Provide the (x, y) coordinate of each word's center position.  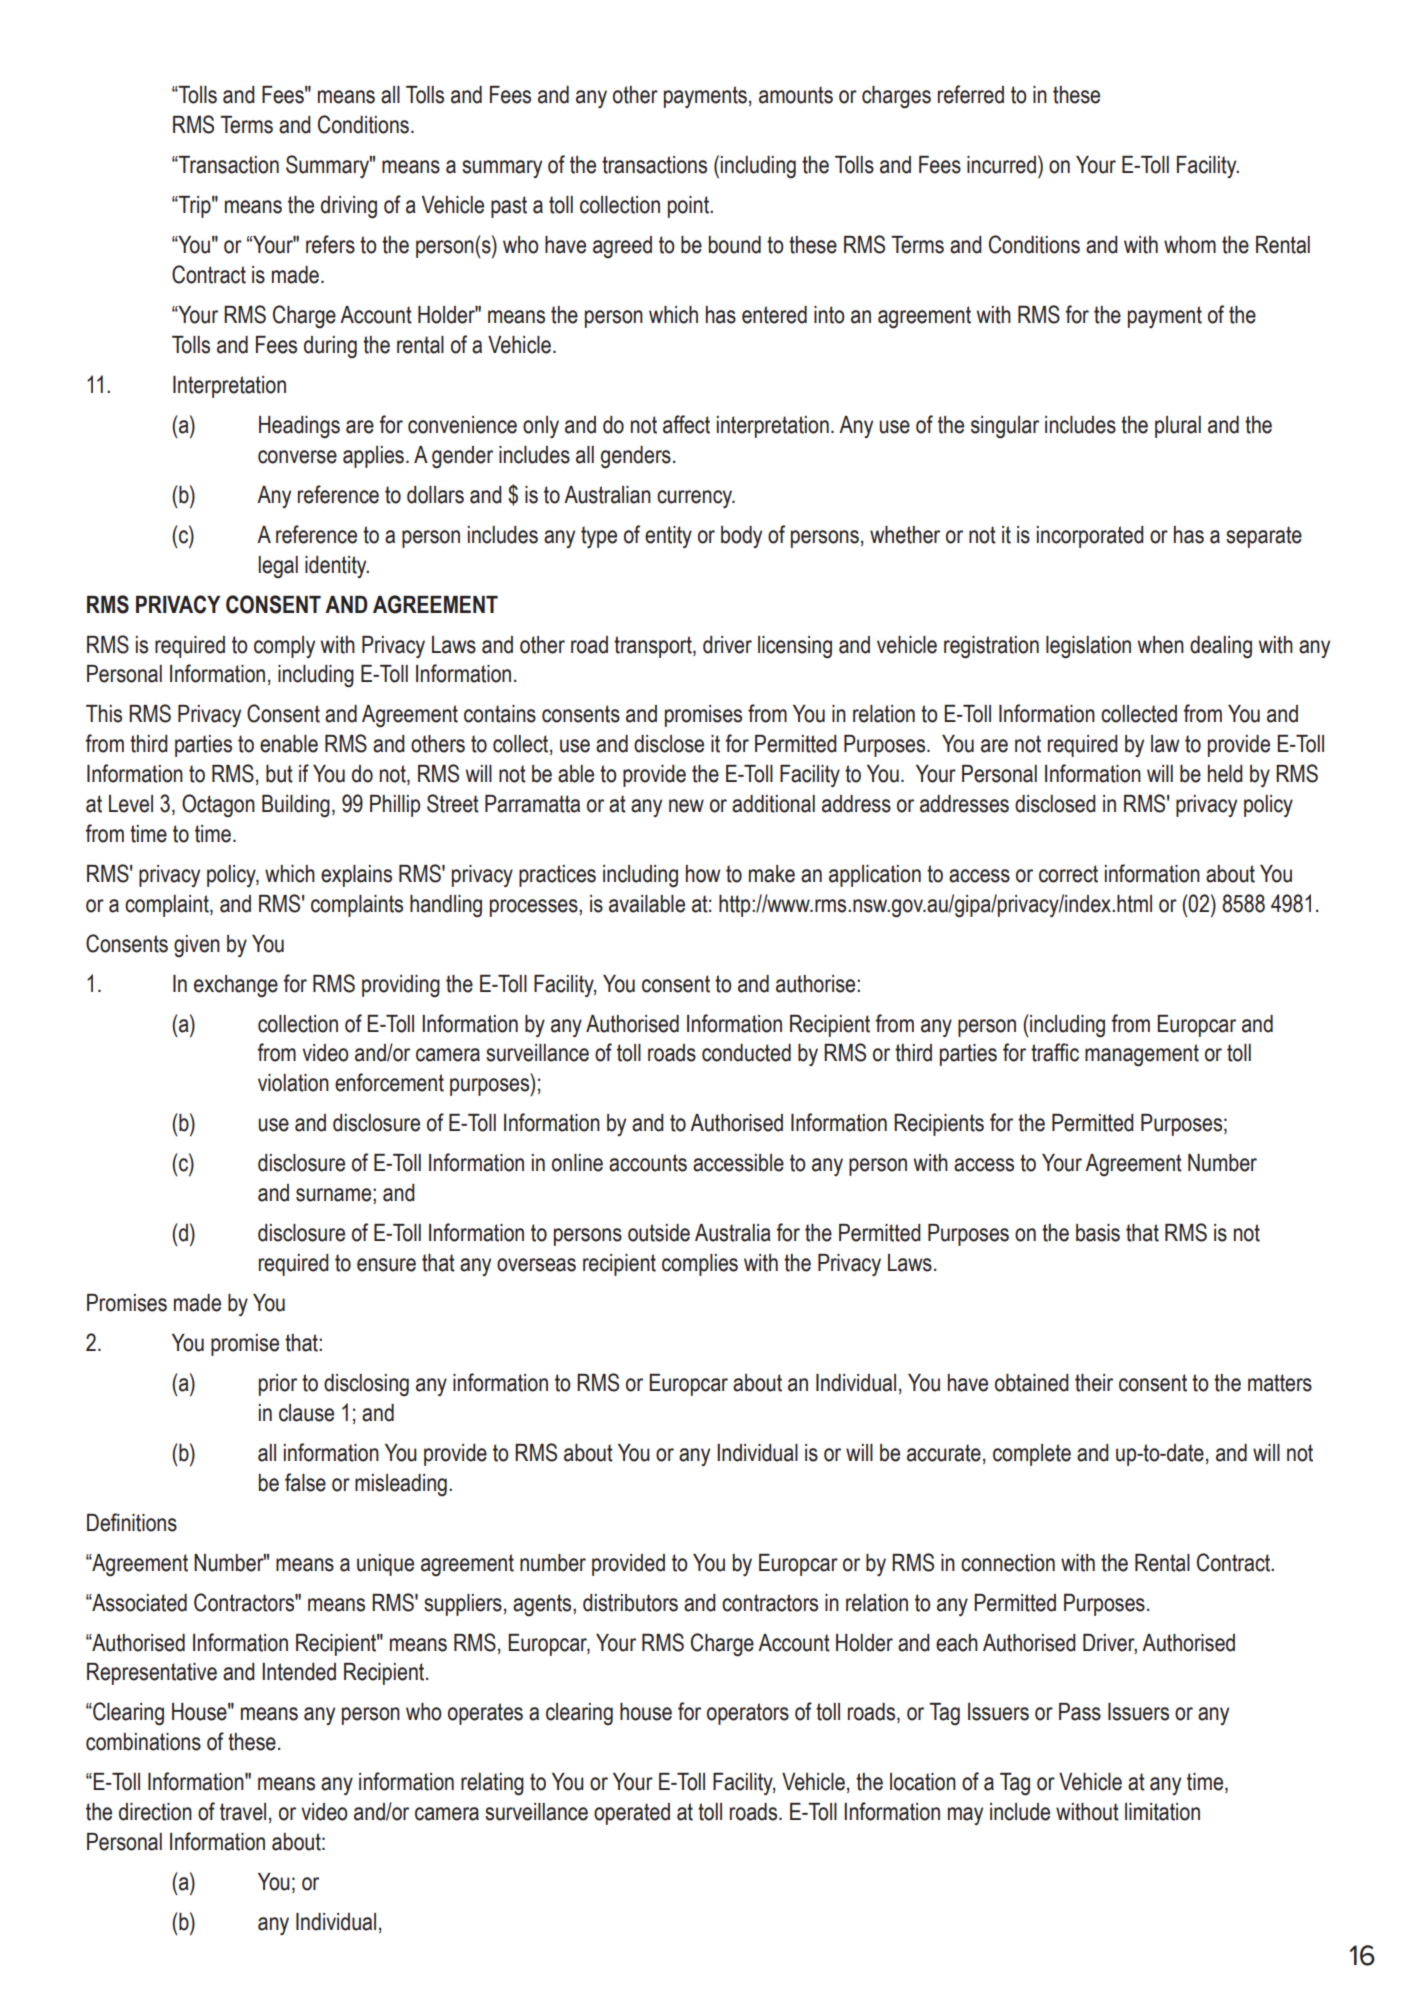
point (689, 207)
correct (1068, 874)
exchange (236, 986)
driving (349, 207)
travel (243, 1812)
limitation (1162, 1812)
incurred (1001, 165)
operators (748, 1714)
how (703, 874)
